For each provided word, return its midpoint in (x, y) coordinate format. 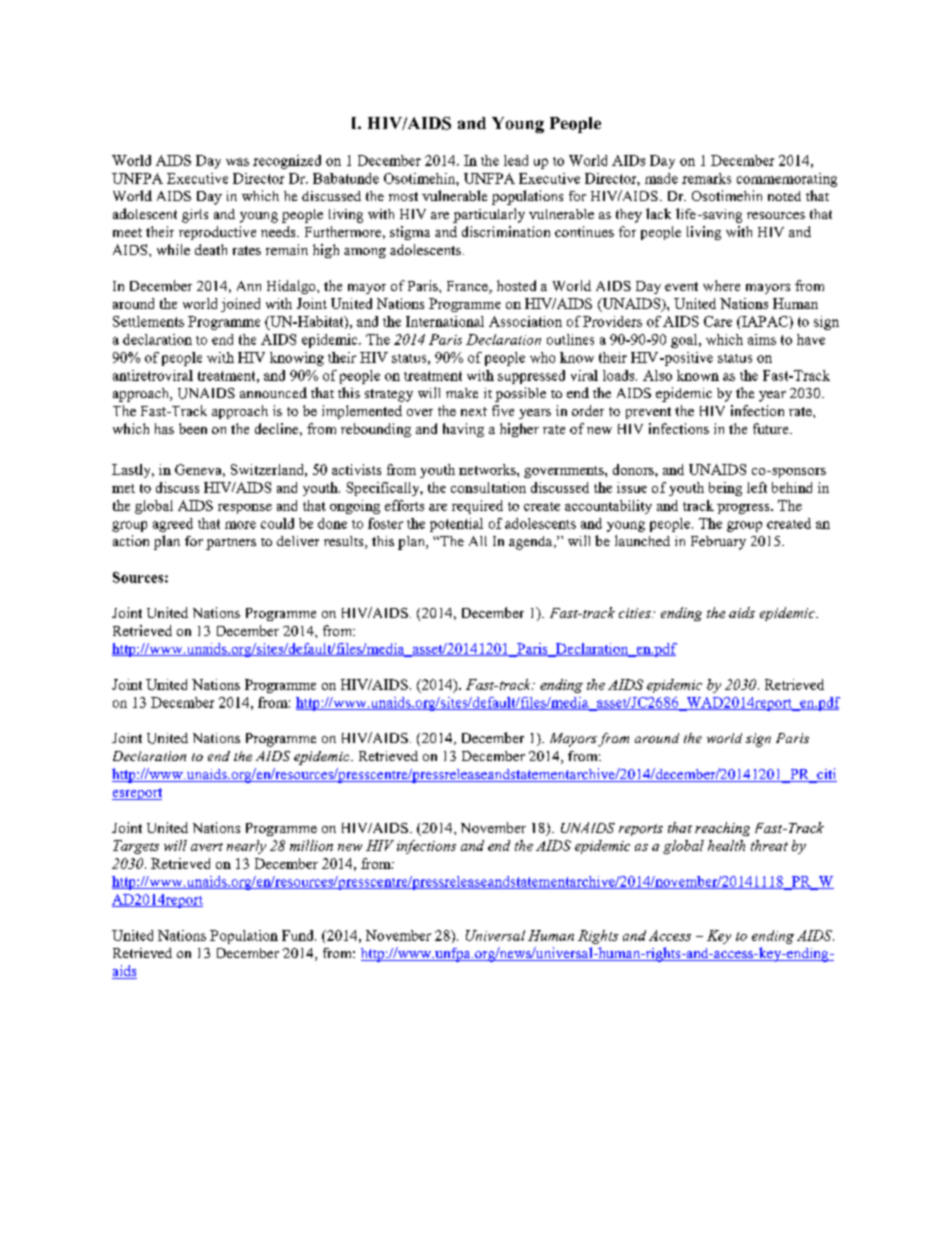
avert (207, 847)
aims (762, 339)
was (237, 162)
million (311, 845)
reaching (722, 829)
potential (456, 525)
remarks (706, 178)
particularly (489, 215)
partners (231, 544)
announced (273, 392)
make (462, 393)
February (718, 543)
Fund (299, 935)
